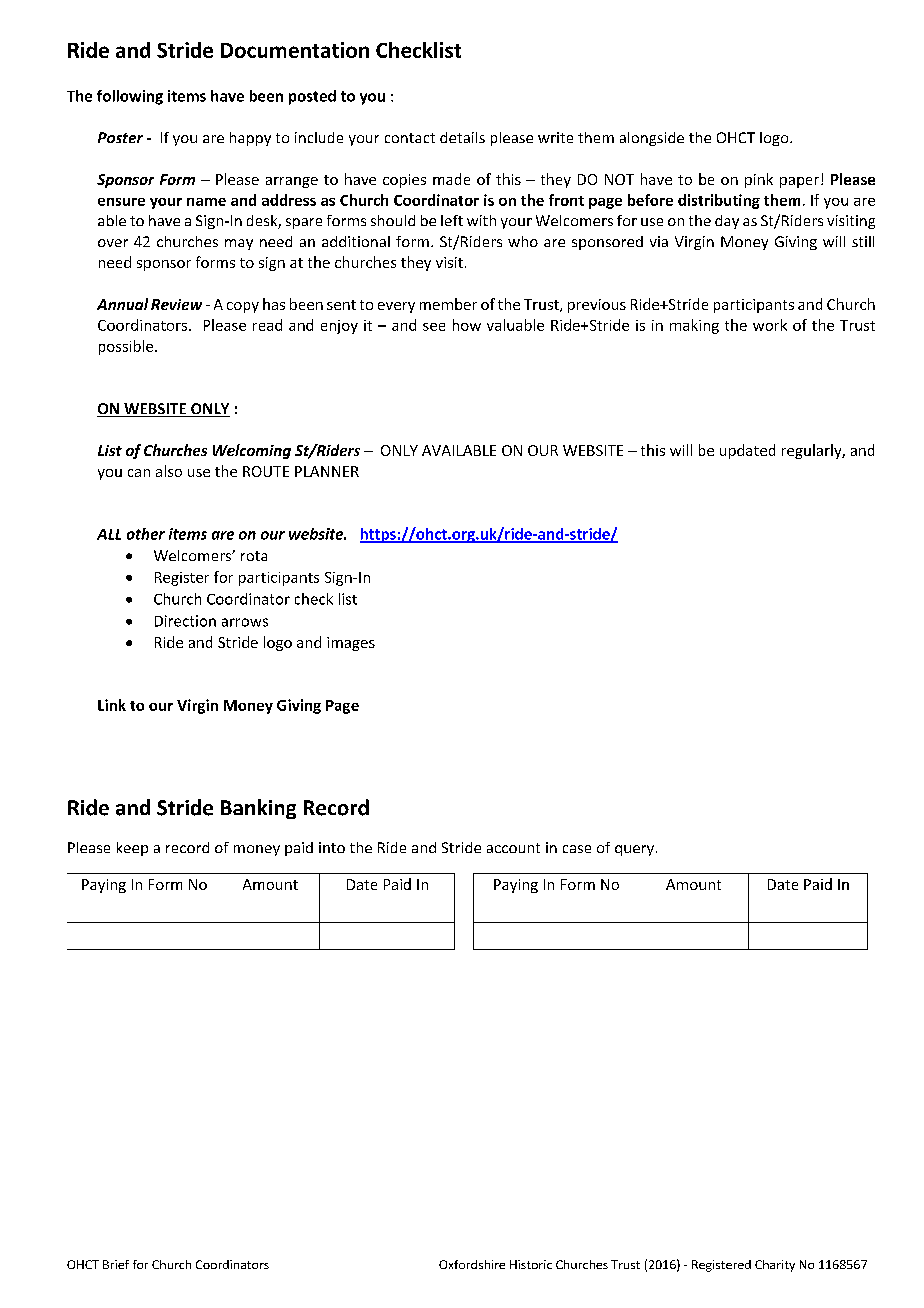 The height and width of the screenshot is (1308, 924). I want to click on details, so click(462, 137).
